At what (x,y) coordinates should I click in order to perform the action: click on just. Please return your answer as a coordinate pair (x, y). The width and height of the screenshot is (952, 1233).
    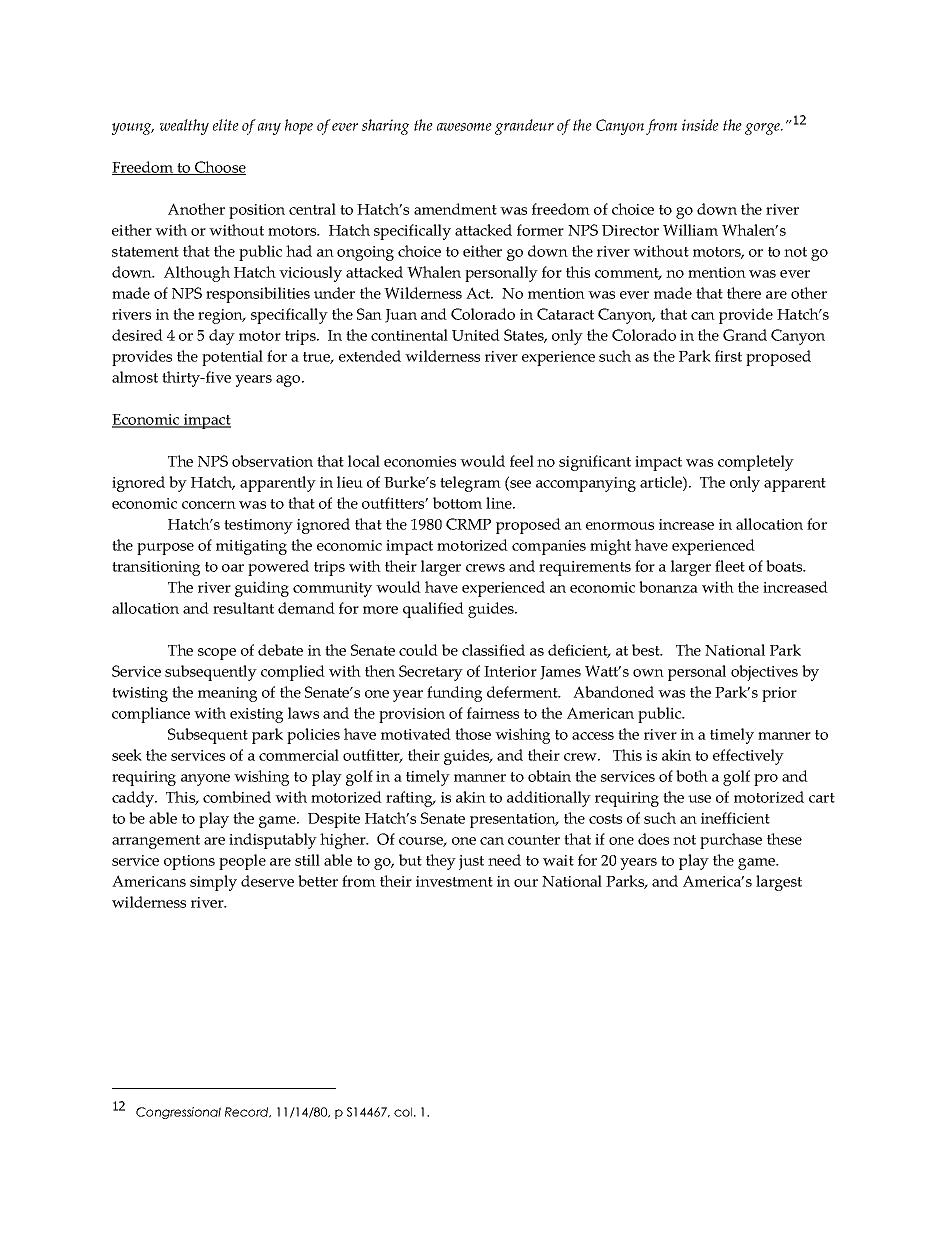
    Looking at the image, I should click on (471, 862).
